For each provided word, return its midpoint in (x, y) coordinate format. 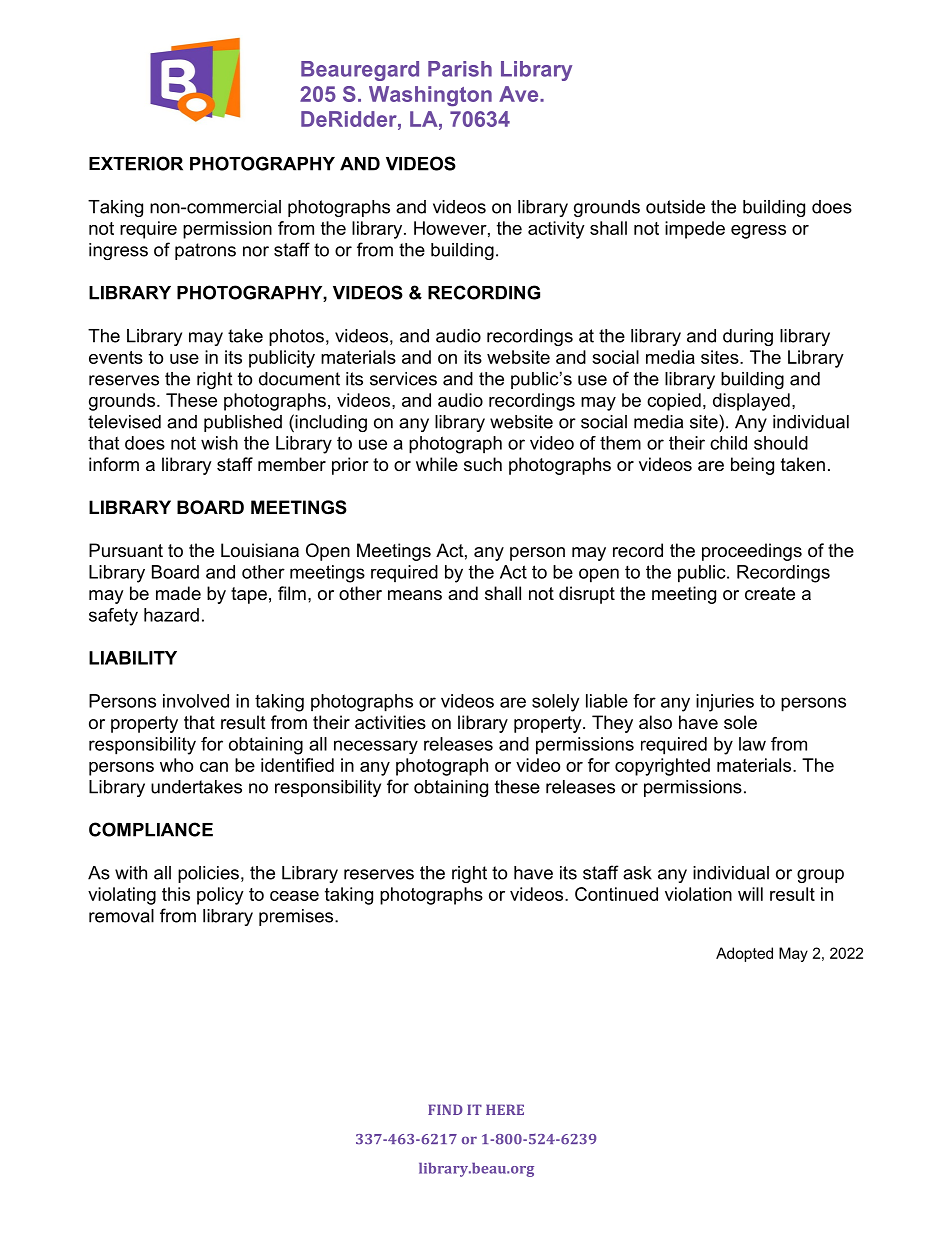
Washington (430, 96)
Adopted (744, 954)
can (214, 767)
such (483, 464)
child (728, 443)
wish (219, 443)
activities (390, 722)
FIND (445, 1109)
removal (121, 916)
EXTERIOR (136, 163)
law (752, 744)
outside (675, 207)
